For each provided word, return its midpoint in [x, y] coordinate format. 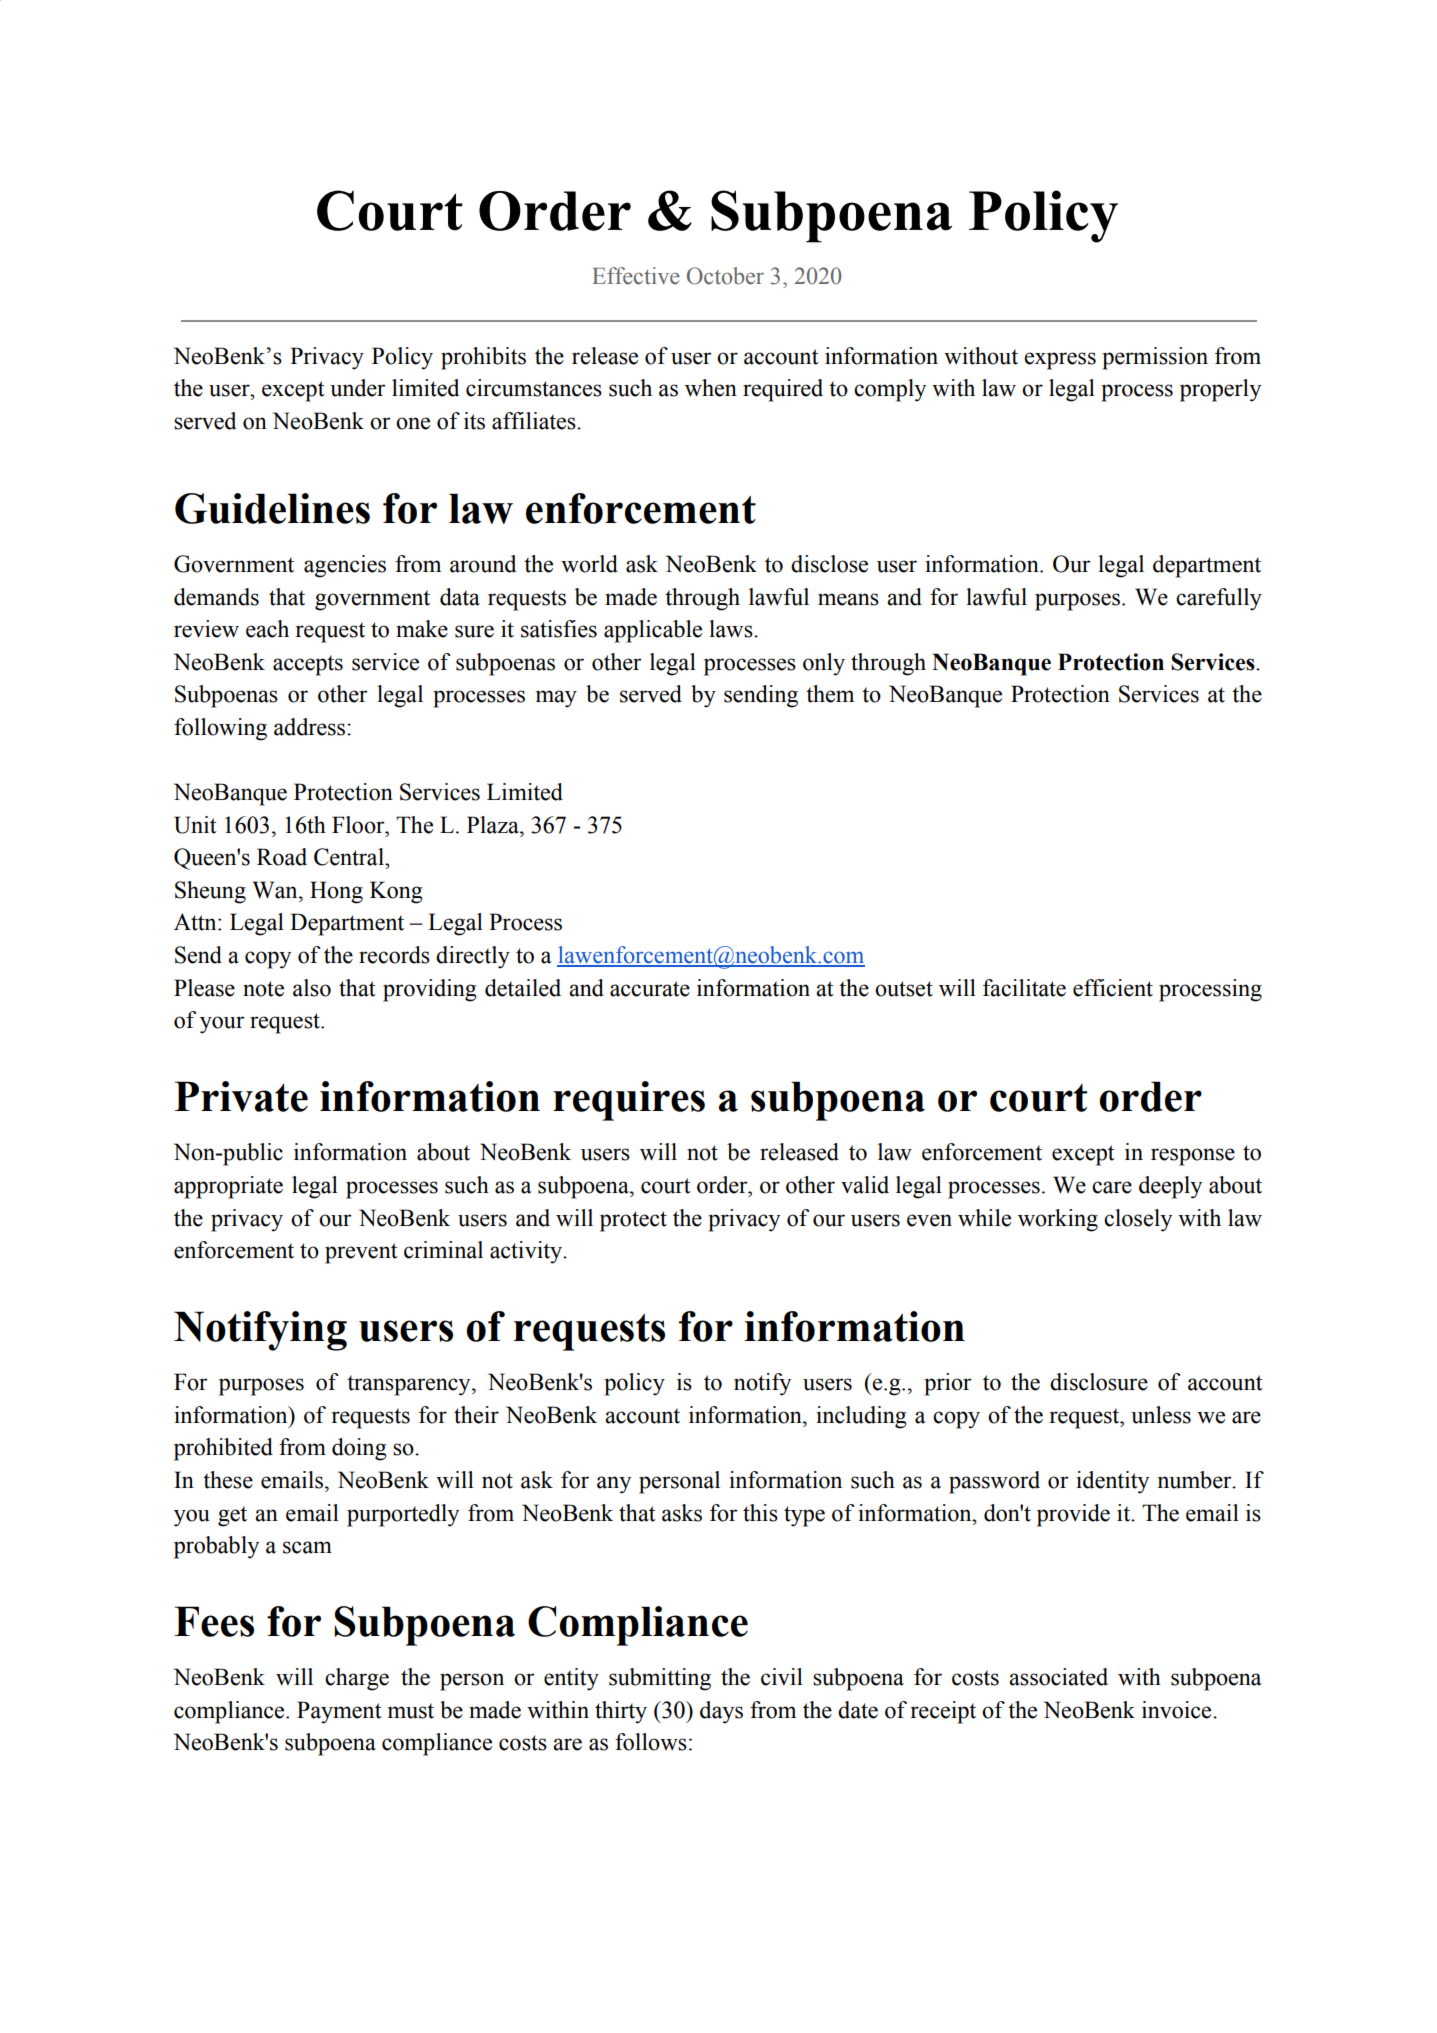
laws [732, 629]
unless [1161, 1415]
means [848, 599]
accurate [650, 989]
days [721, 1712]
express [1060, 361]
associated [1058, 1677]
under [358, 388]
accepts [308, 665]
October [725, 276]
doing [359, 1449]
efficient [1113, 988]
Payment [339, 1712]
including [861, 1417]
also [312, 988]
